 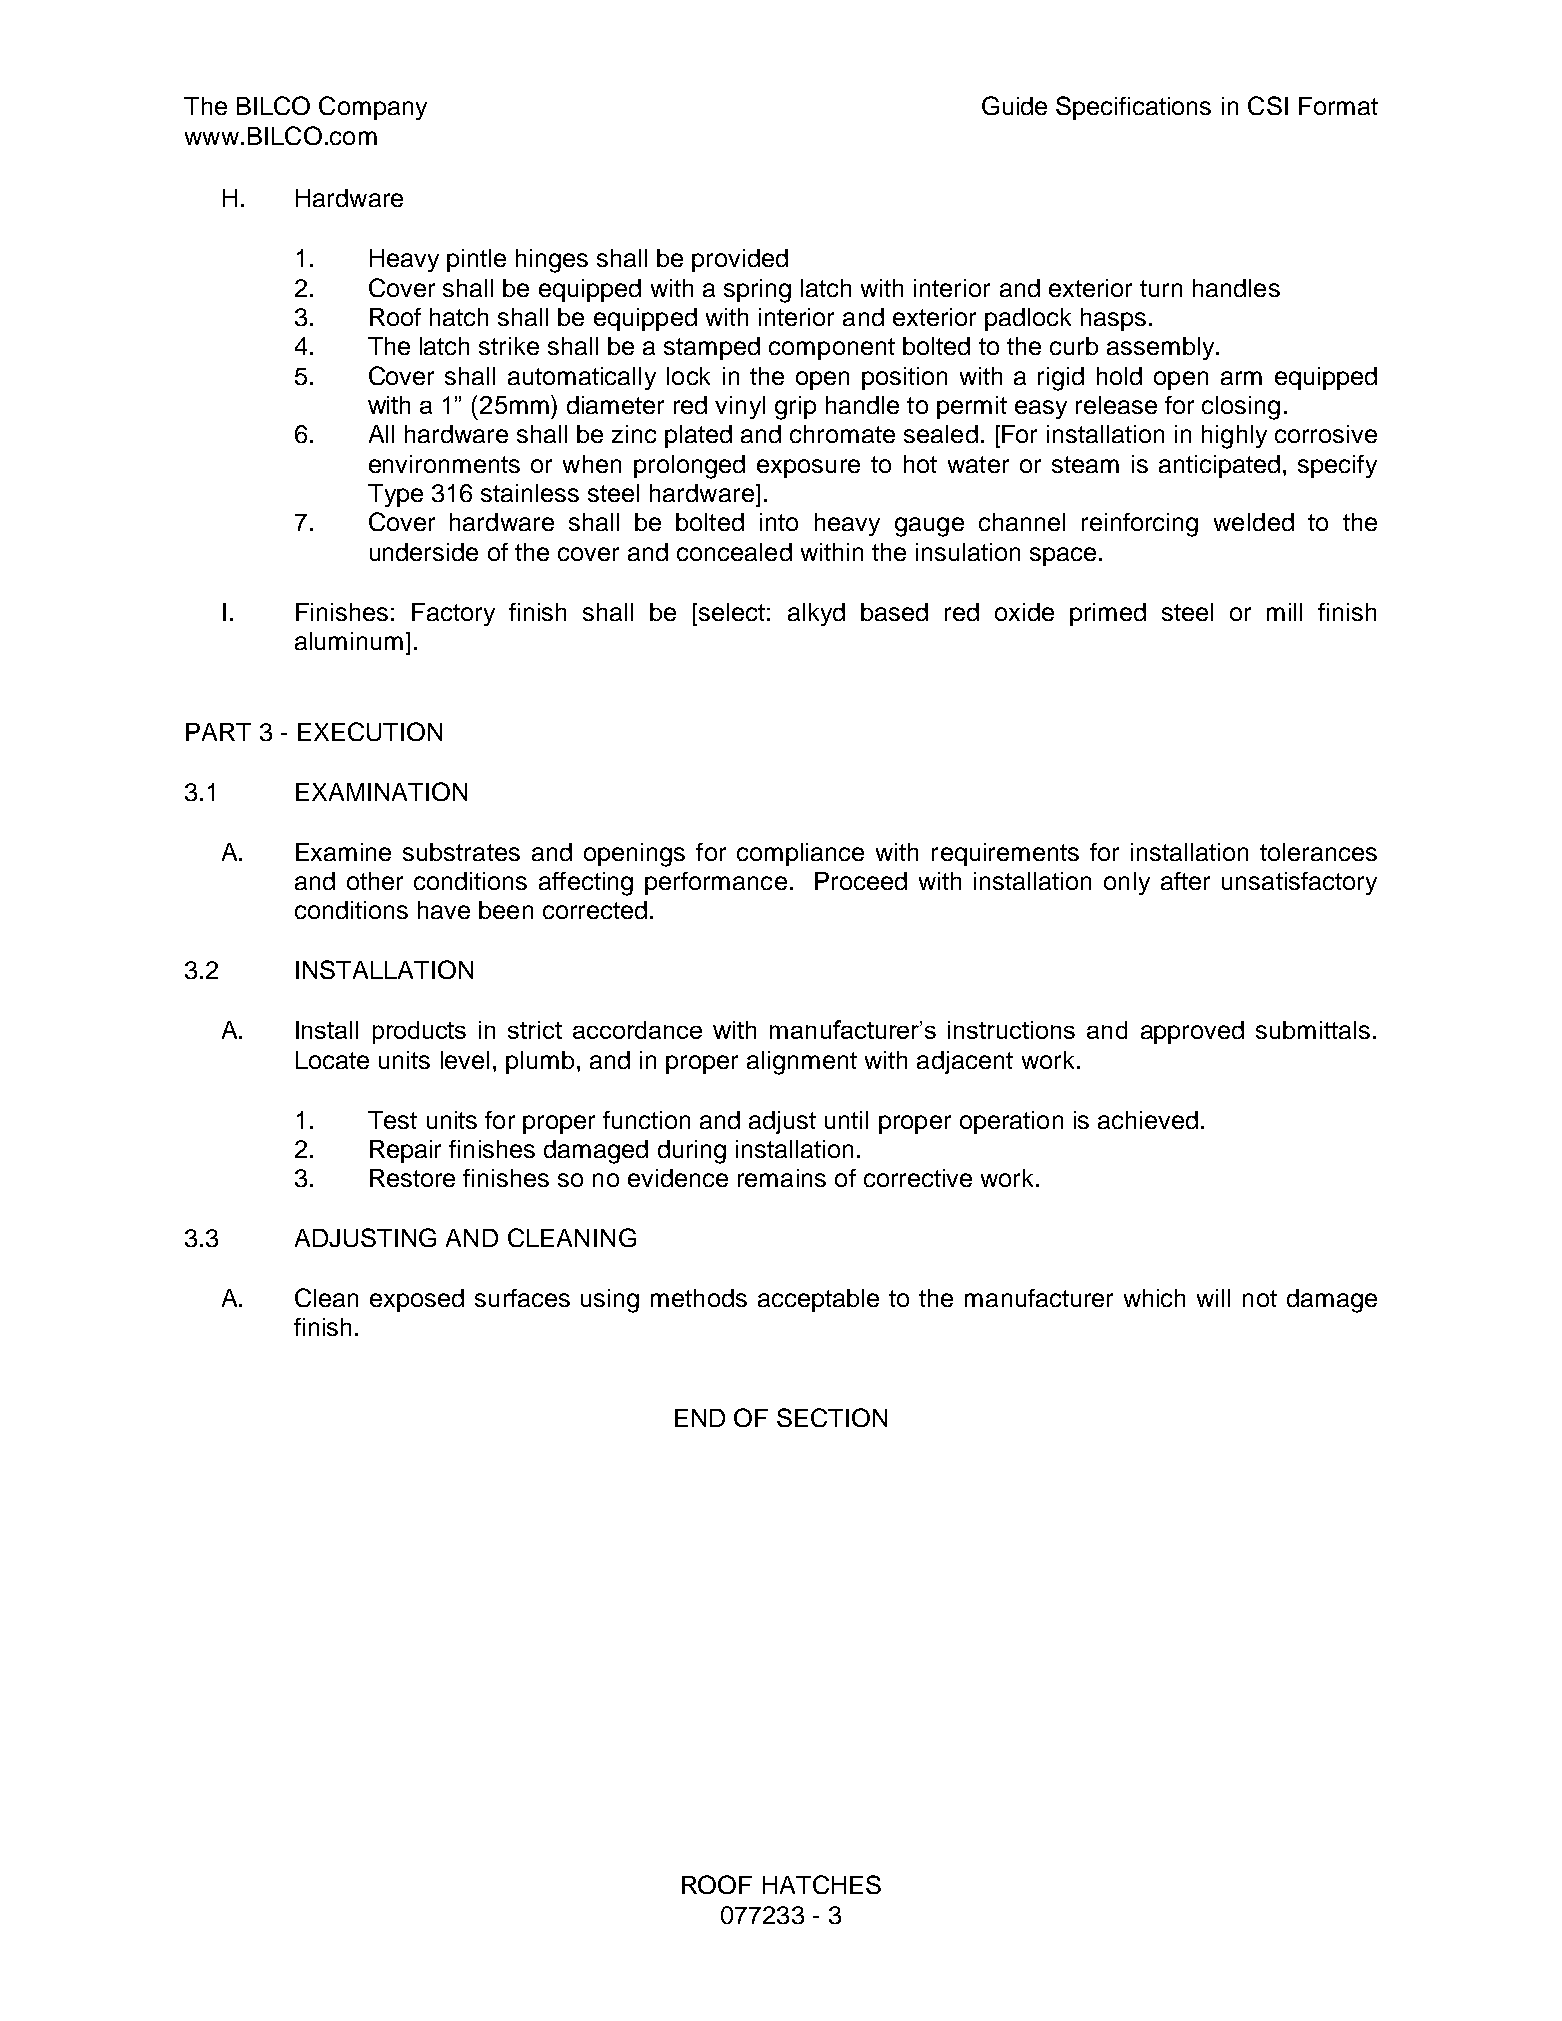 I want to click on provided, so click(x=740, y=260).
